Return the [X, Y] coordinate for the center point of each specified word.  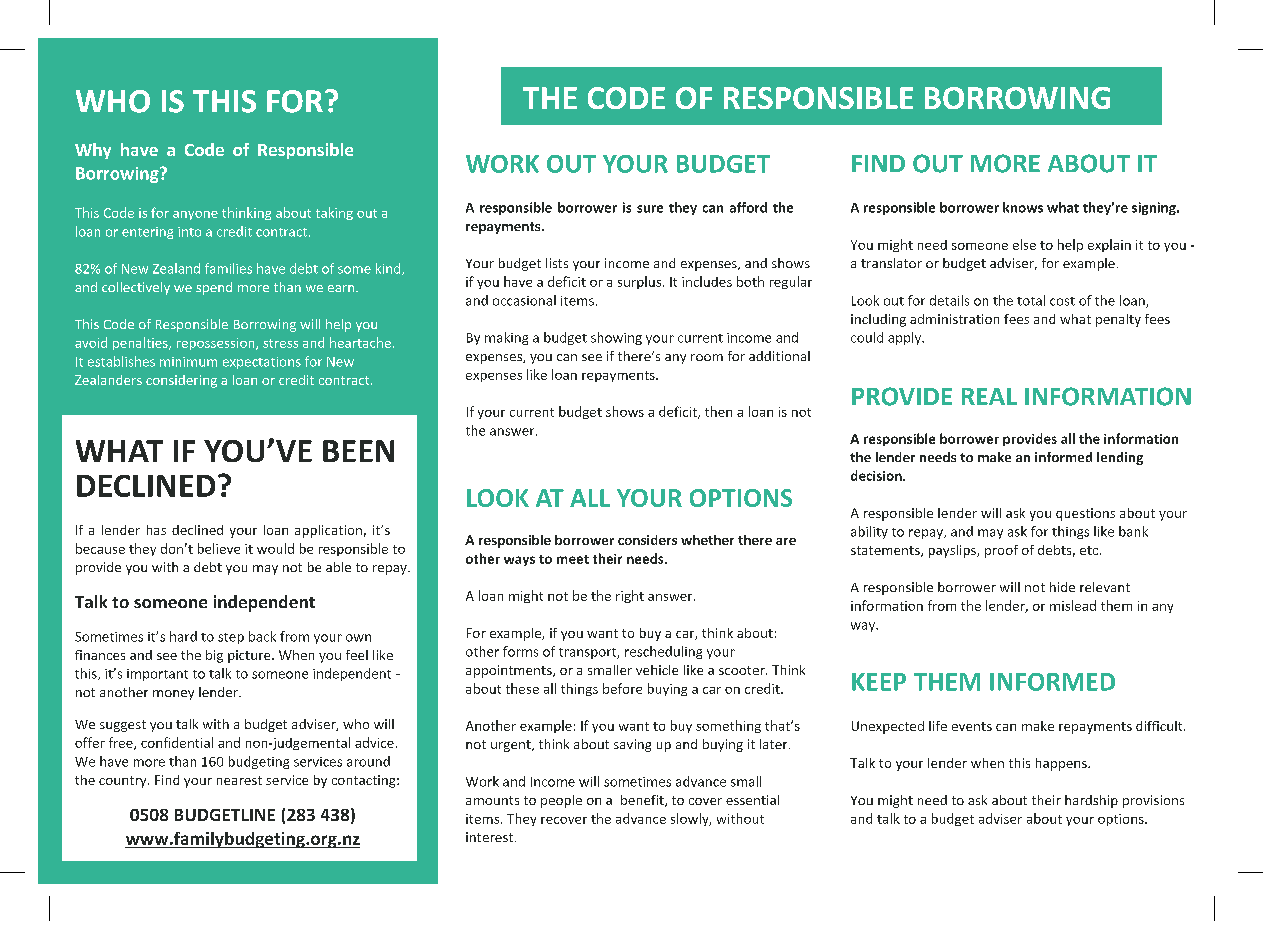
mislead [1073, 605]
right [630, 596]
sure [650, 209]
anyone [195, 215]
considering [181, 381]
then [718, 411]
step [231, 638]
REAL [989, 396]
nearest [239, 780]
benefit [643, 801]
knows [1023, 207]
